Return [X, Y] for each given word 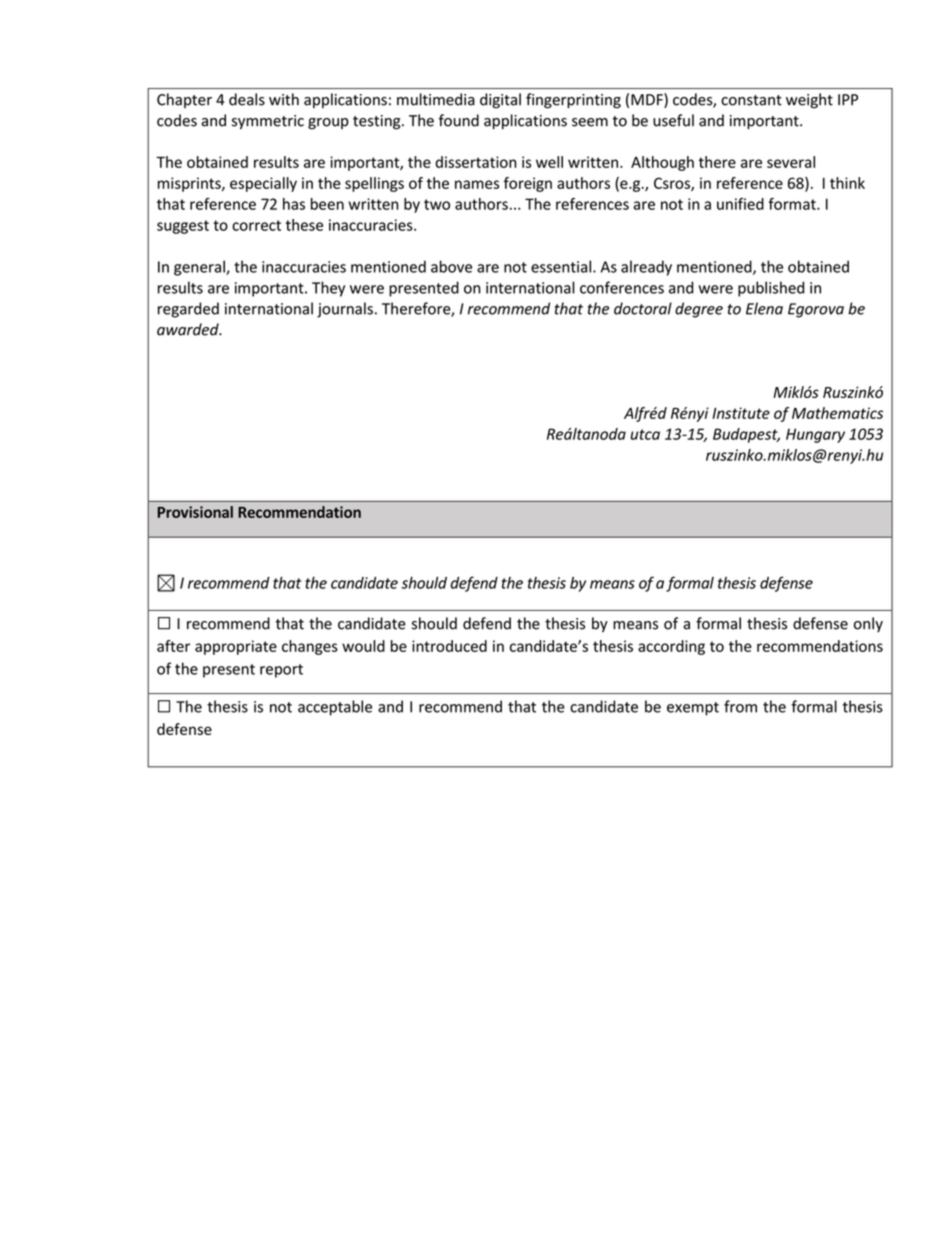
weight [809, 101]
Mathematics [837, 413]
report [281, 671]
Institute [741, 413]
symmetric [268, 122]
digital [500, 101]
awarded [189, 329]
